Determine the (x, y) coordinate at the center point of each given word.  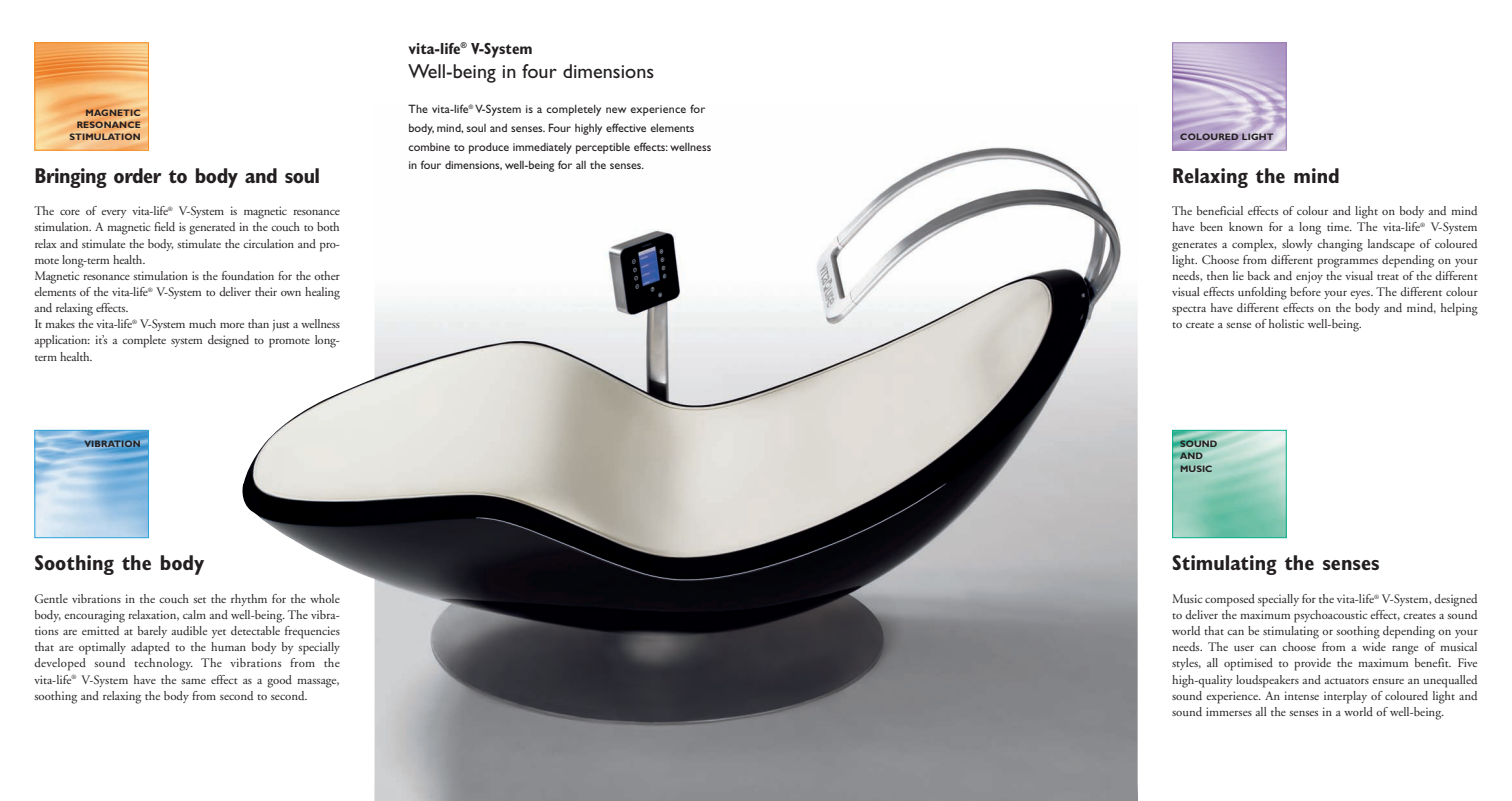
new (616, 110)
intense (1301, 695)
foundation (248, 275)
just (281, 325)
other (327, 275)
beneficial (1220, 210)
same (193, 681)
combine (429, 147)
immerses (1229, 711)
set (199, 600)
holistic (1286, 323)
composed (1230, 600)
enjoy (1309, 277)
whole (325, 598)
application (62, 341)
